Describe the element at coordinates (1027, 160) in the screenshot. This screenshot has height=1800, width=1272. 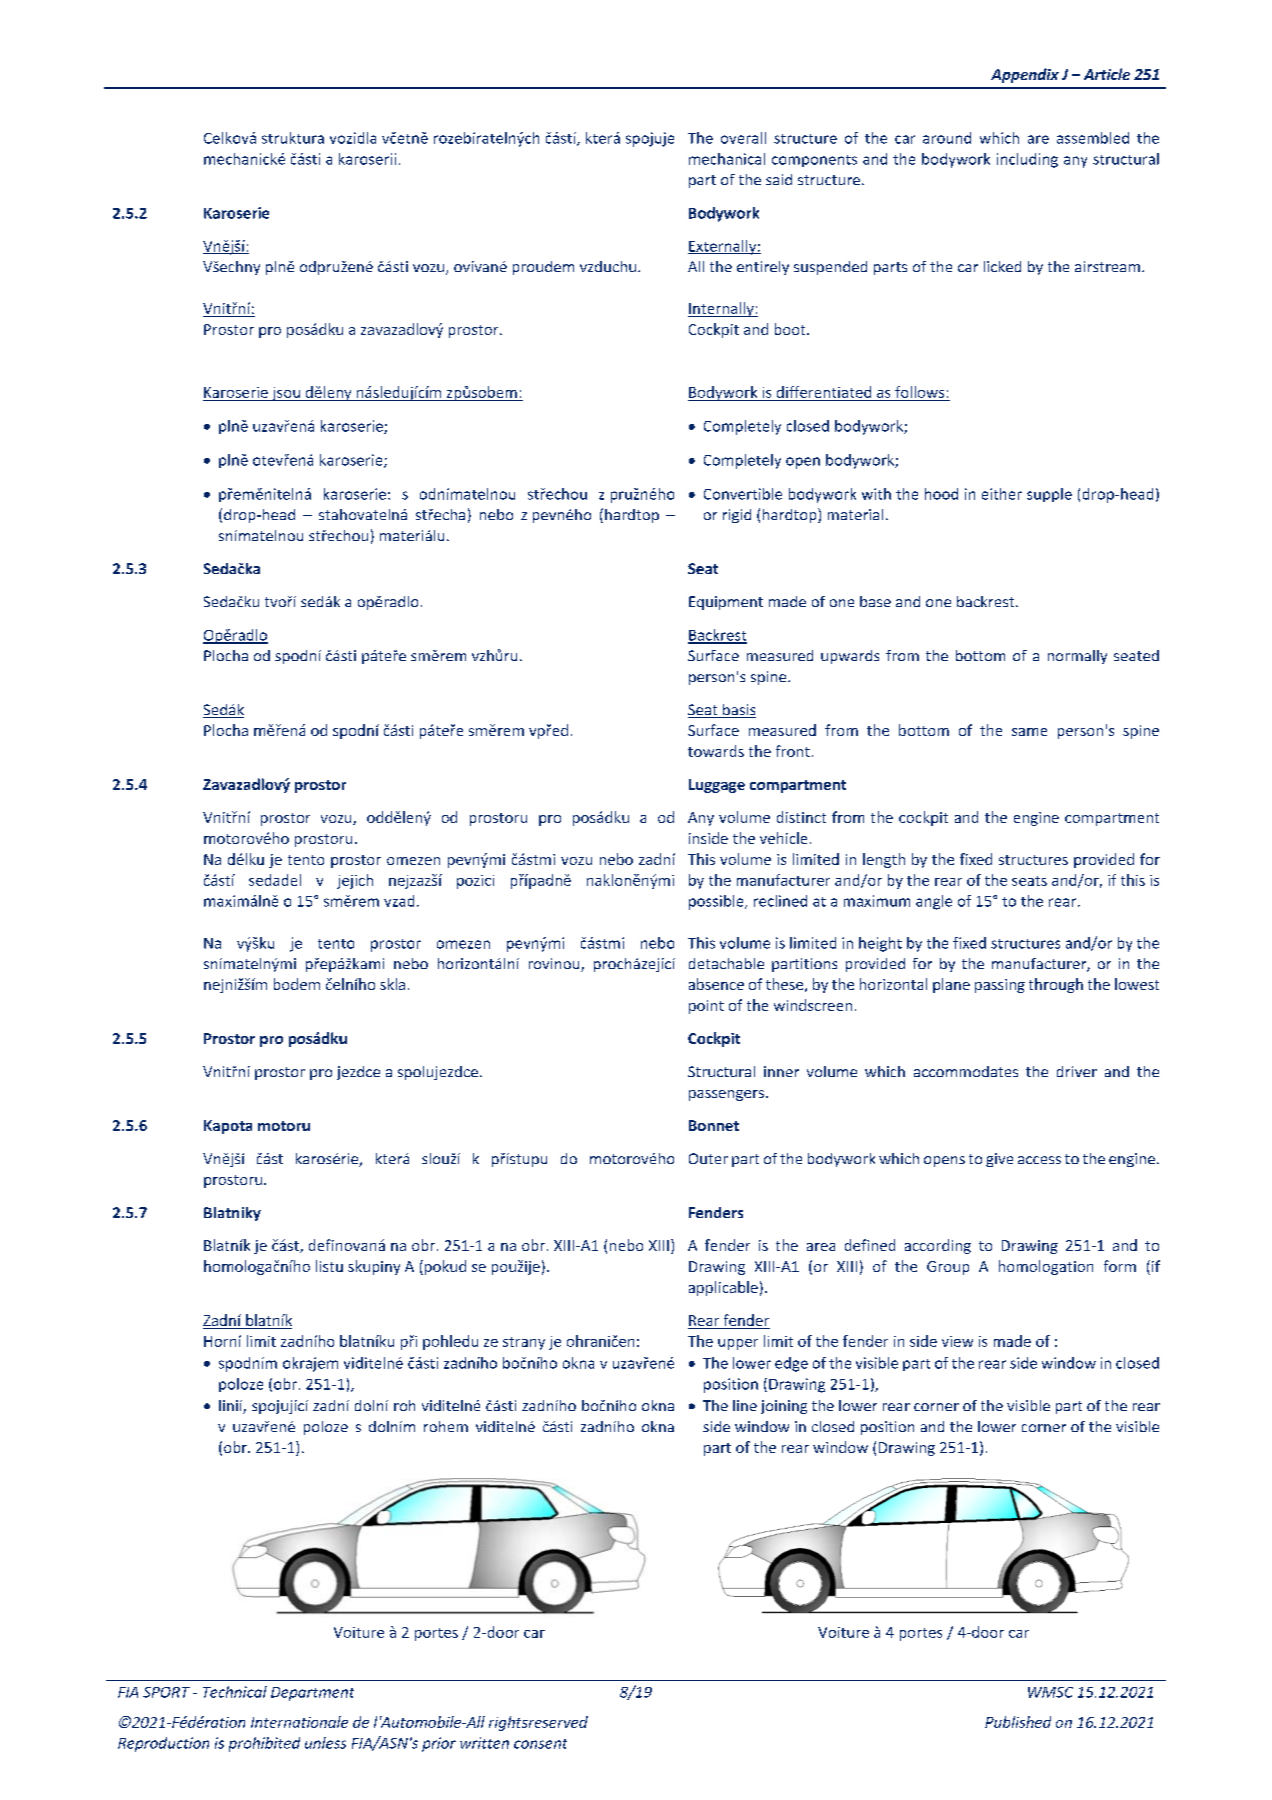
I see `including` at that location.
